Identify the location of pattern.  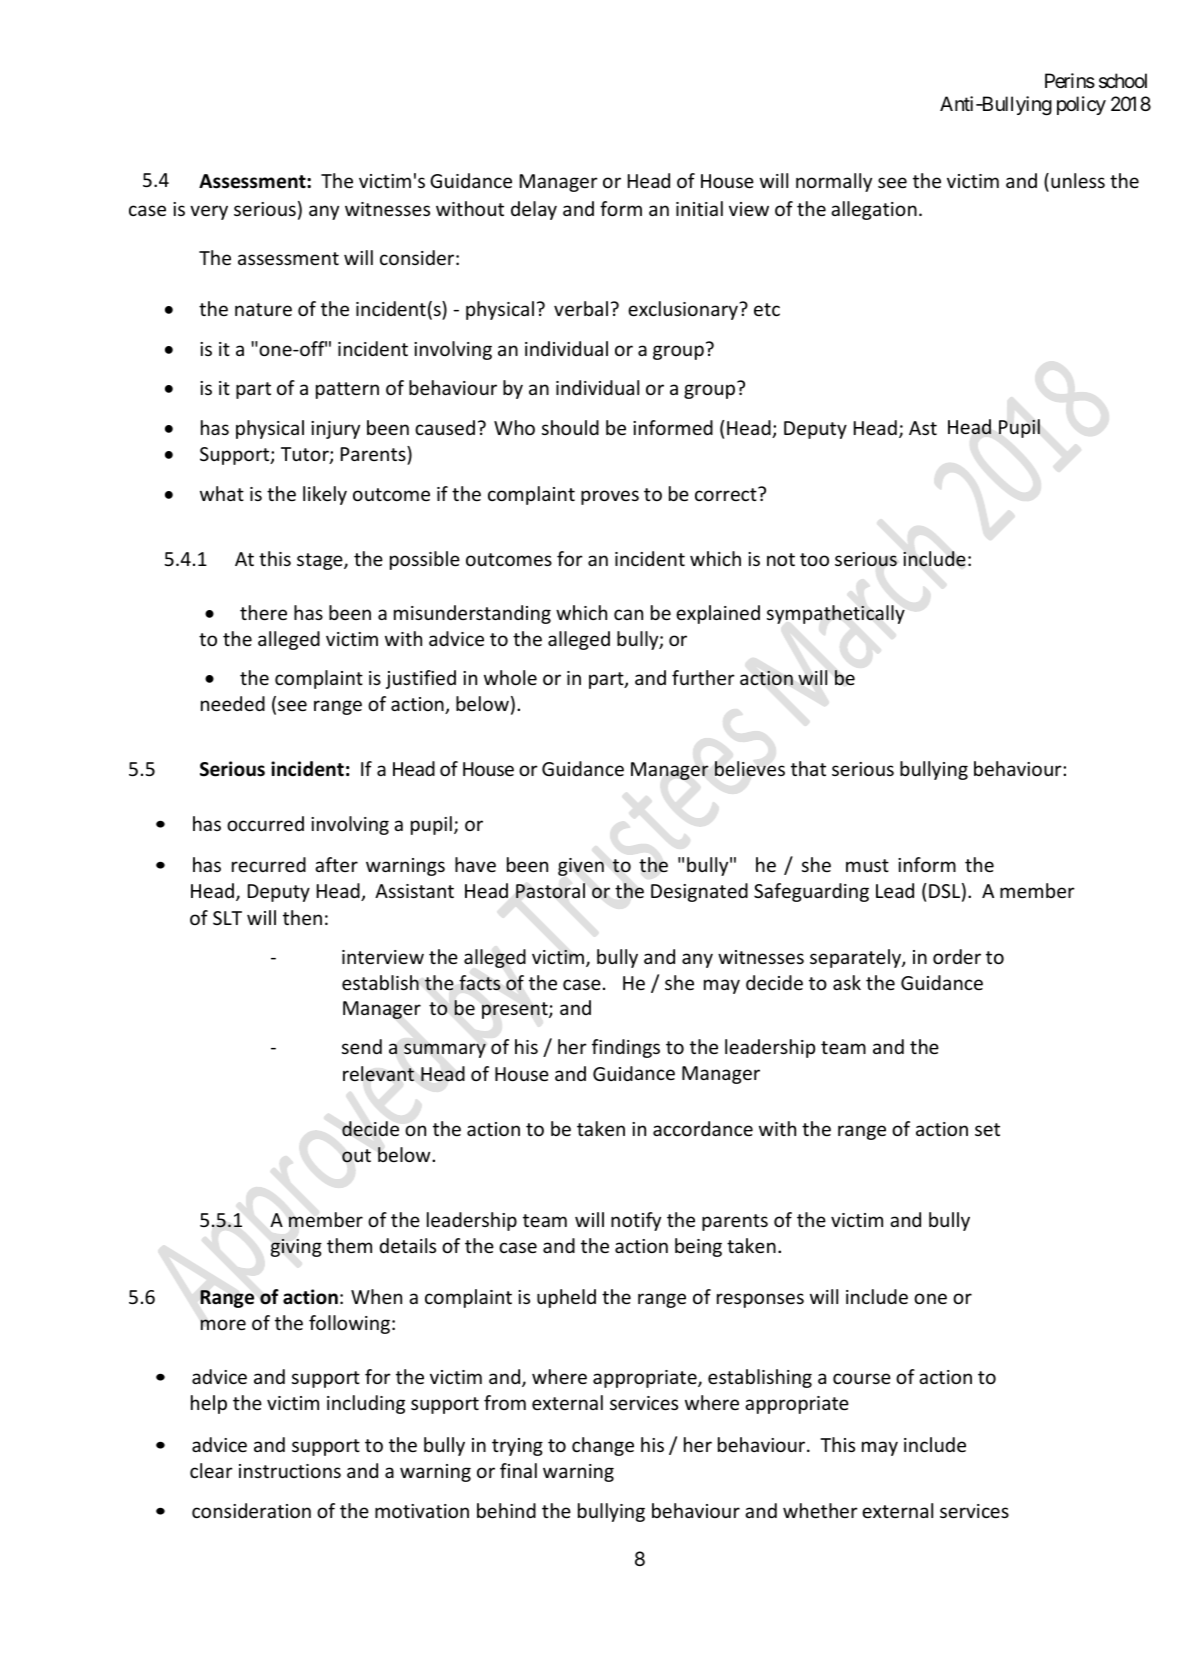
(347, 390).
